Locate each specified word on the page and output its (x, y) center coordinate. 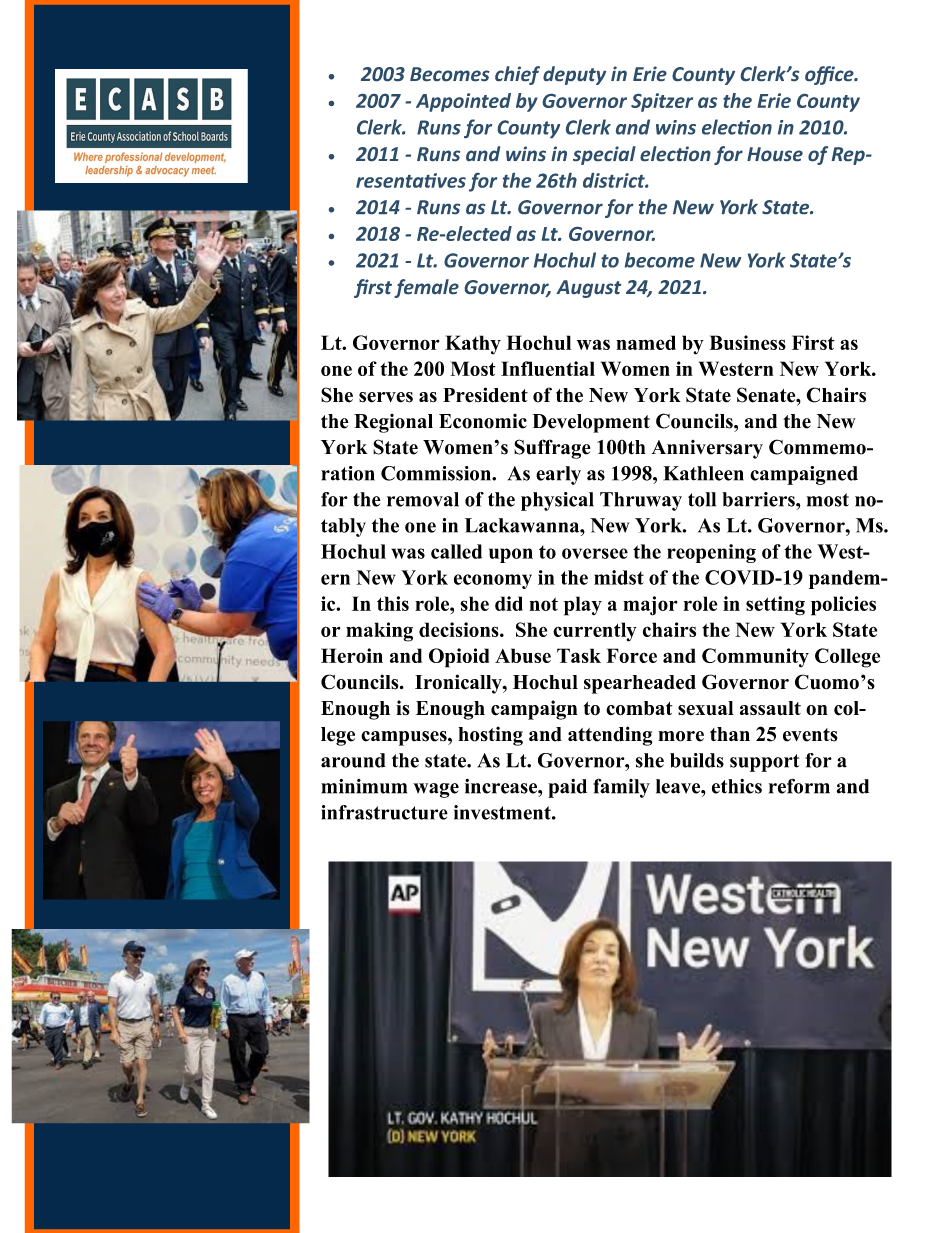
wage (436, 790)
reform (799, 786)
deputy (574, 75)
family (621, 788)
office (830, 75)
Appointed (463, 102)
